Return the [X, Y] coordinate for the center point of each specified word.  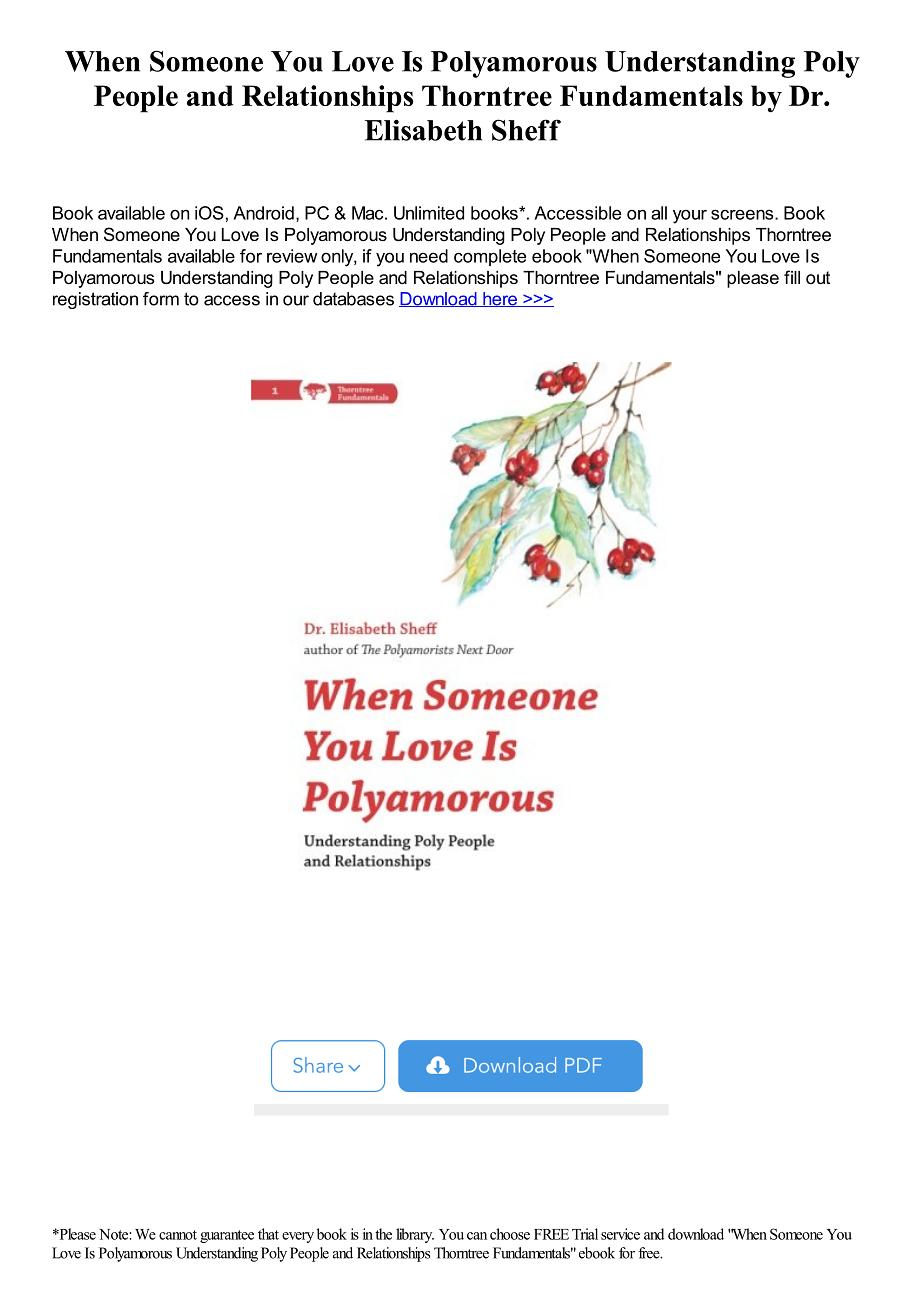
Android [263, 213]
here [500, 299]
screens [743, 214]
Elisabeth [423, 130]
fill [792, 277]
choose [510, 1234]
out [818, 277]
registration [95, 300]
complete [490, 257]
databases [353, 299]
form [161, 299]
